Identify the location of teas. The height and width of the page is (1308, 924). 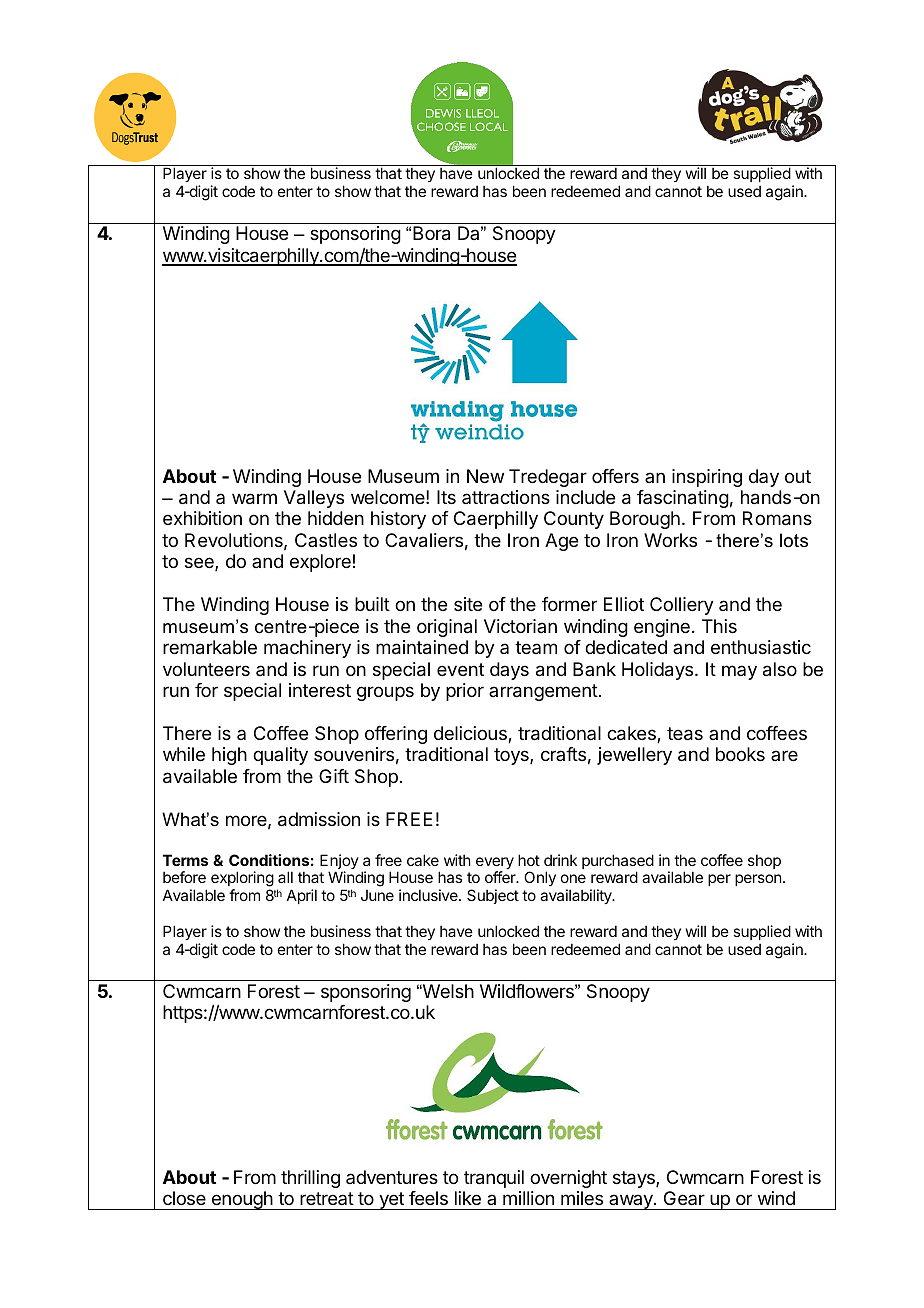
(685, 734).
